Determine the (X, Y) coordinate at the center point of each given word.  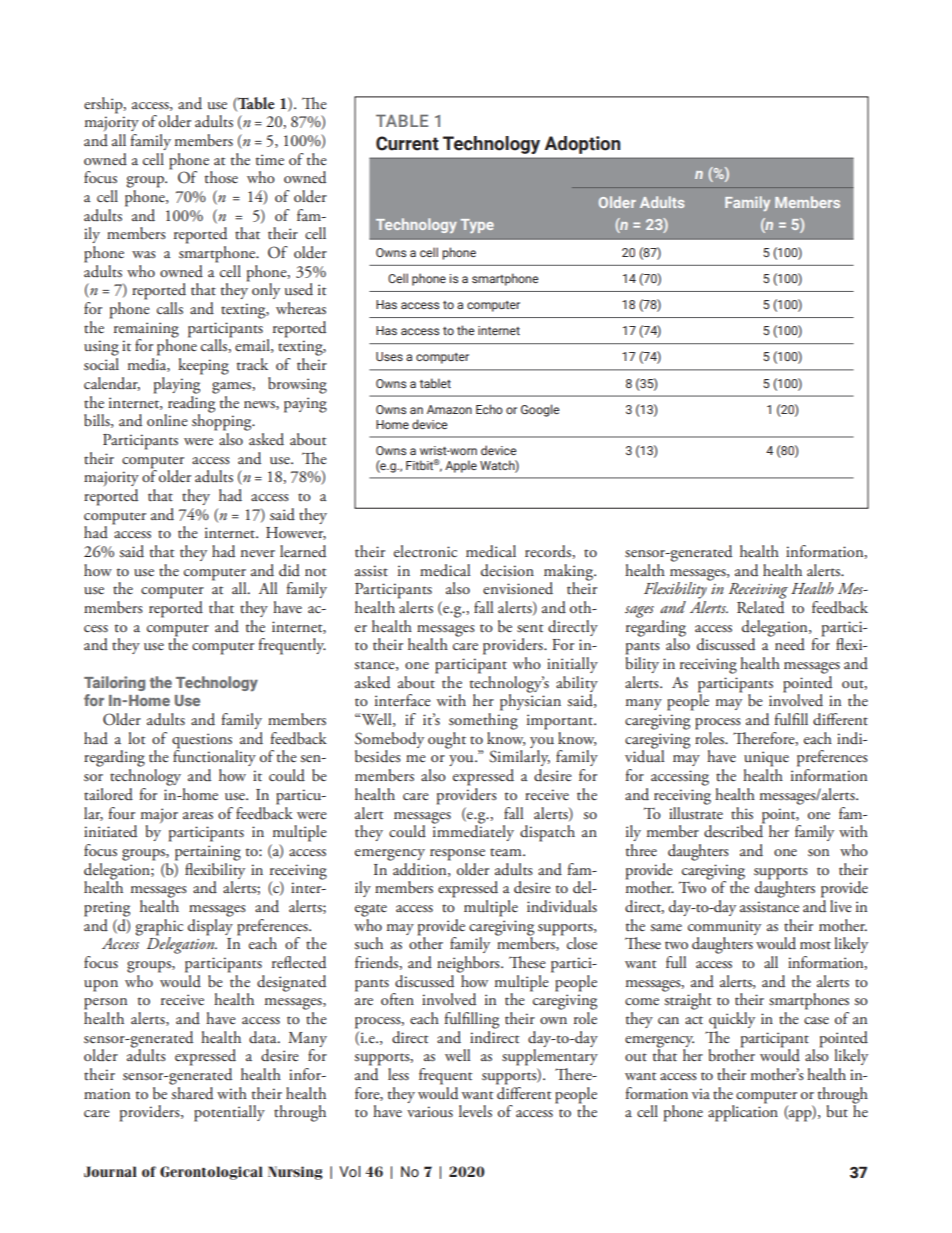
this (742, 813)
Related (760, 607)
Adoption (583, 145)
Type (477, 226)
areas (198, 816)
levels (475, 1111)
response (457, 855)
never (258, 553)
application (743, 1112)
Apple (461, 466)
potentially (229, 1113)
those (221, 177)
